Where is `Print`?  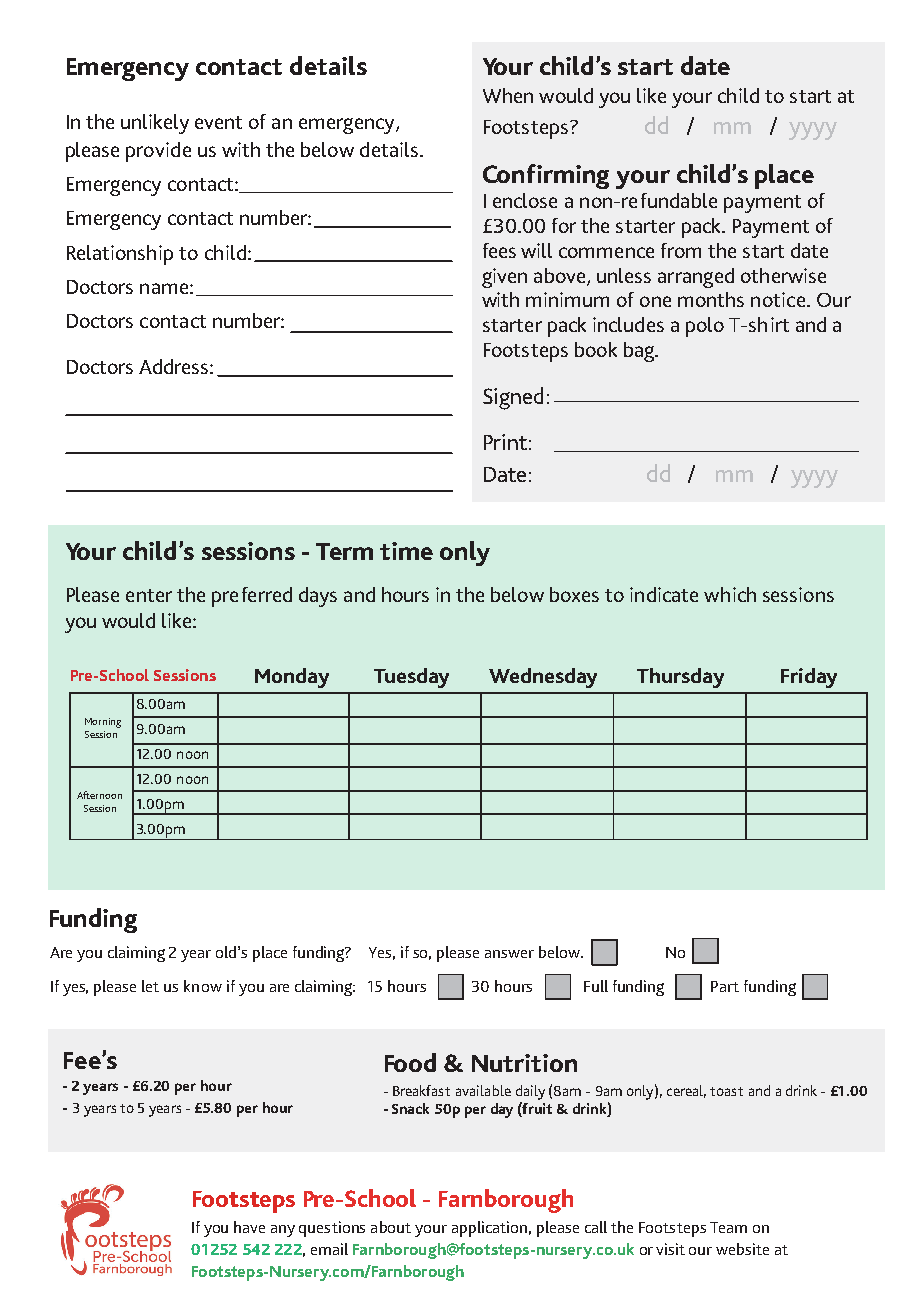 Print is located at coordinates (505, 442).
